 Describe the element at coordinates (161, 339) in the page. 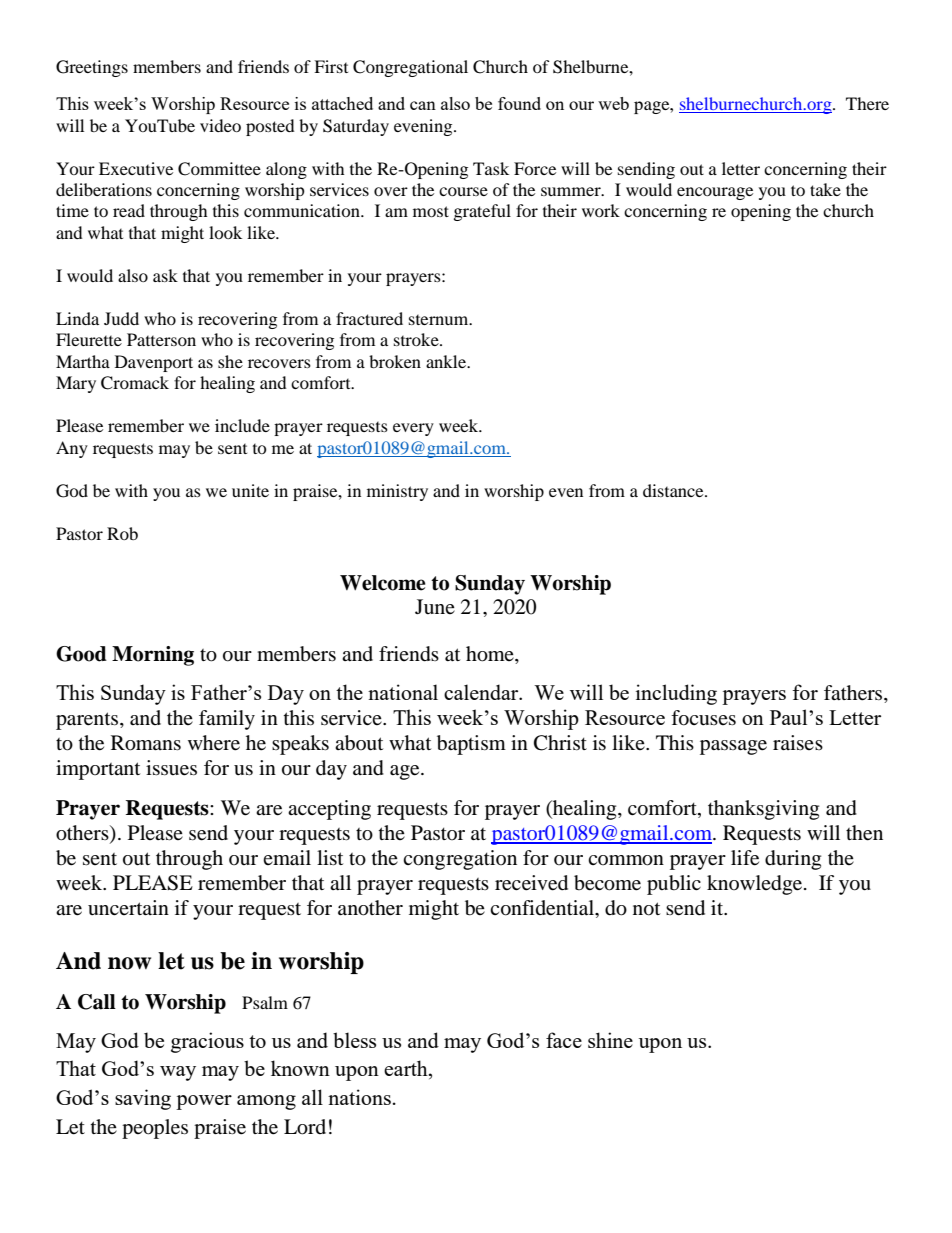

I see `Patterson` at that location.
